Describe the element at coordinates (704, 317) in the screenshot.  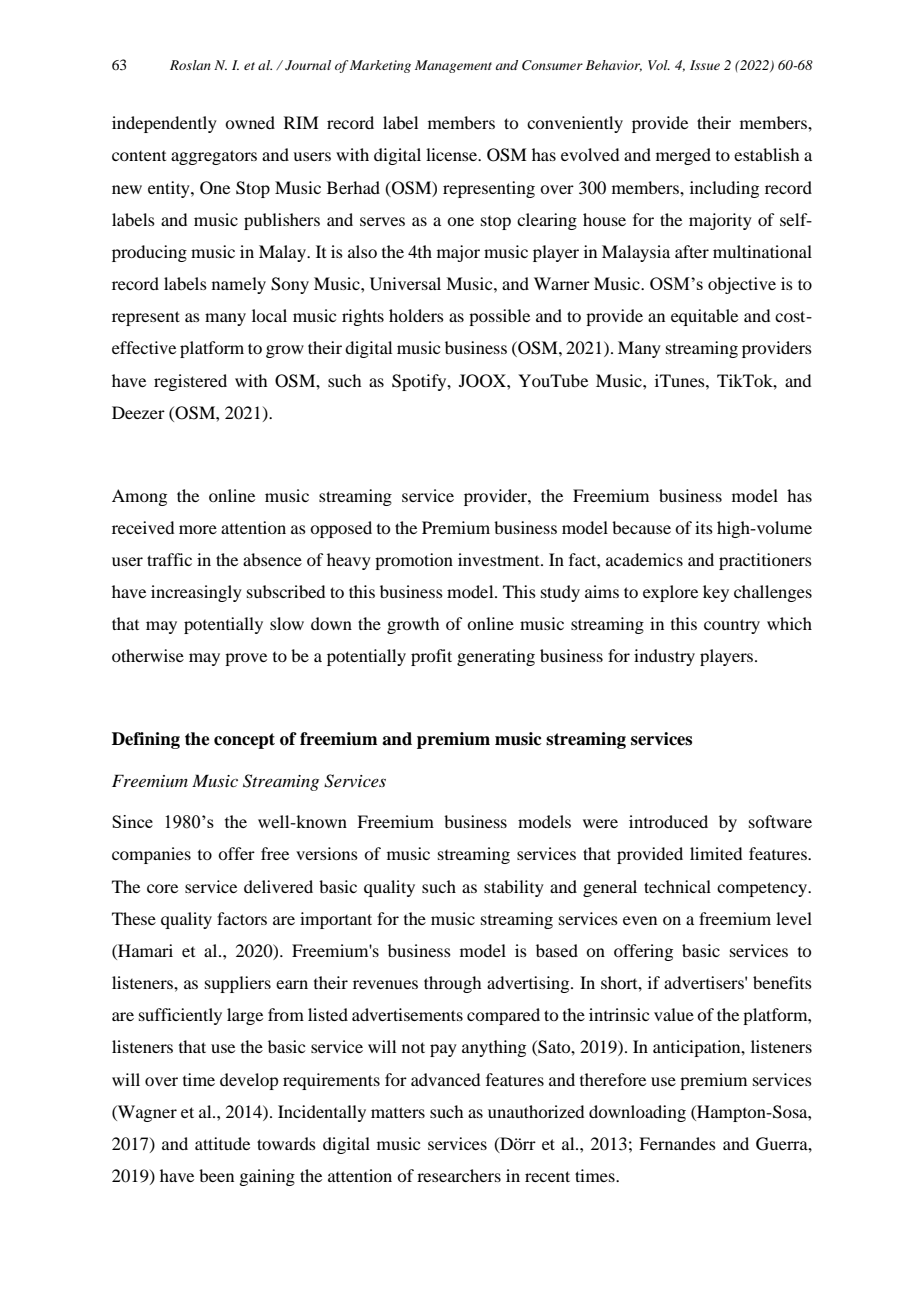
I see `equitable` at that location.
